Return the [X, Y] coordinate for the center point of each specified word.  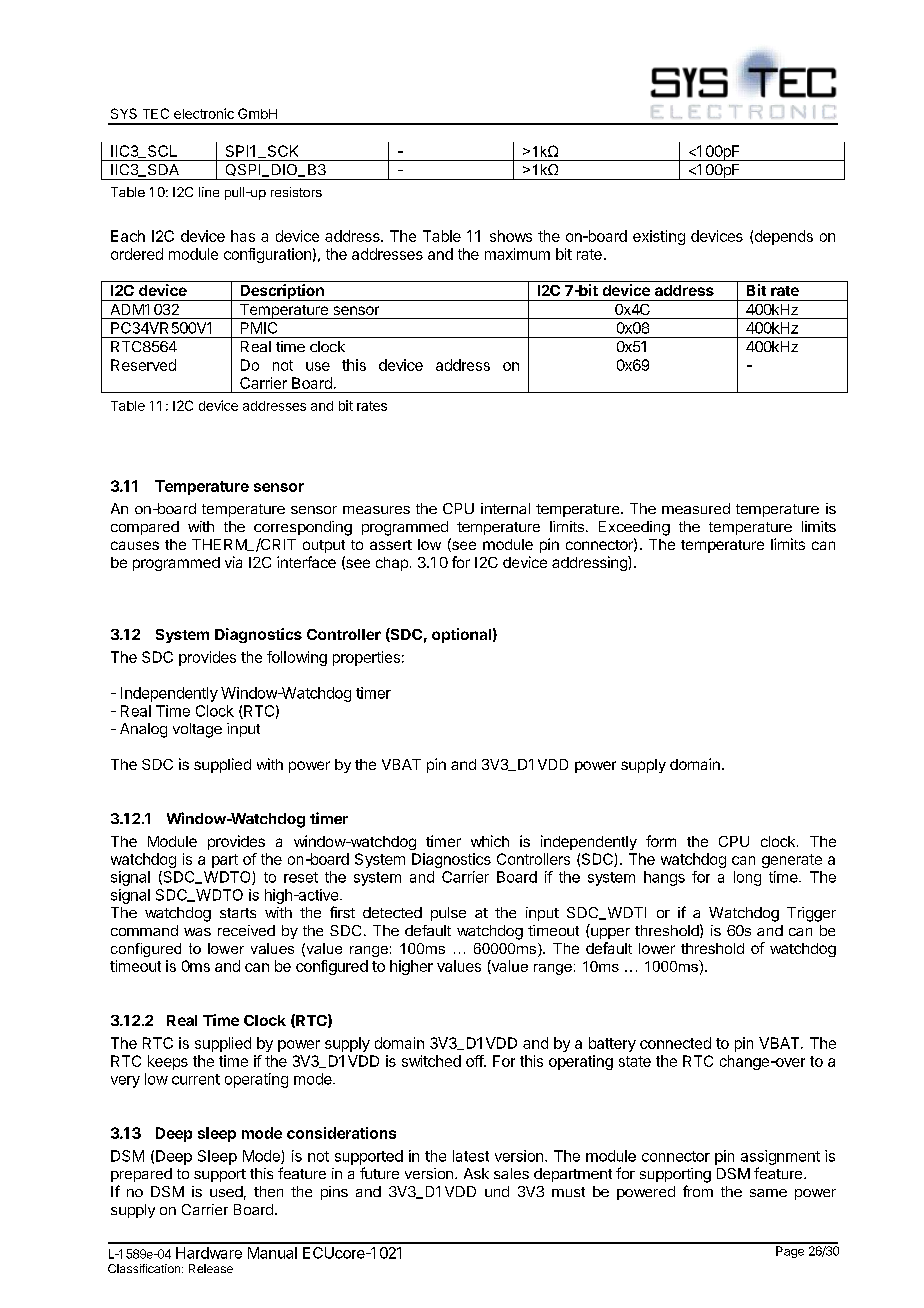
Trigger [811, 914]
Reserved [143, 365]
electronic [204, 113]
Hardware [209, 1253]
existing [659, 237]
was [197, 932]
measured [696, 508]
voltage [197, 730]
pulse [448, 914]
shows [511, 236]
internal [505, 508]
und [497, 1191]
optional [461, 635]
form [661, 841]
